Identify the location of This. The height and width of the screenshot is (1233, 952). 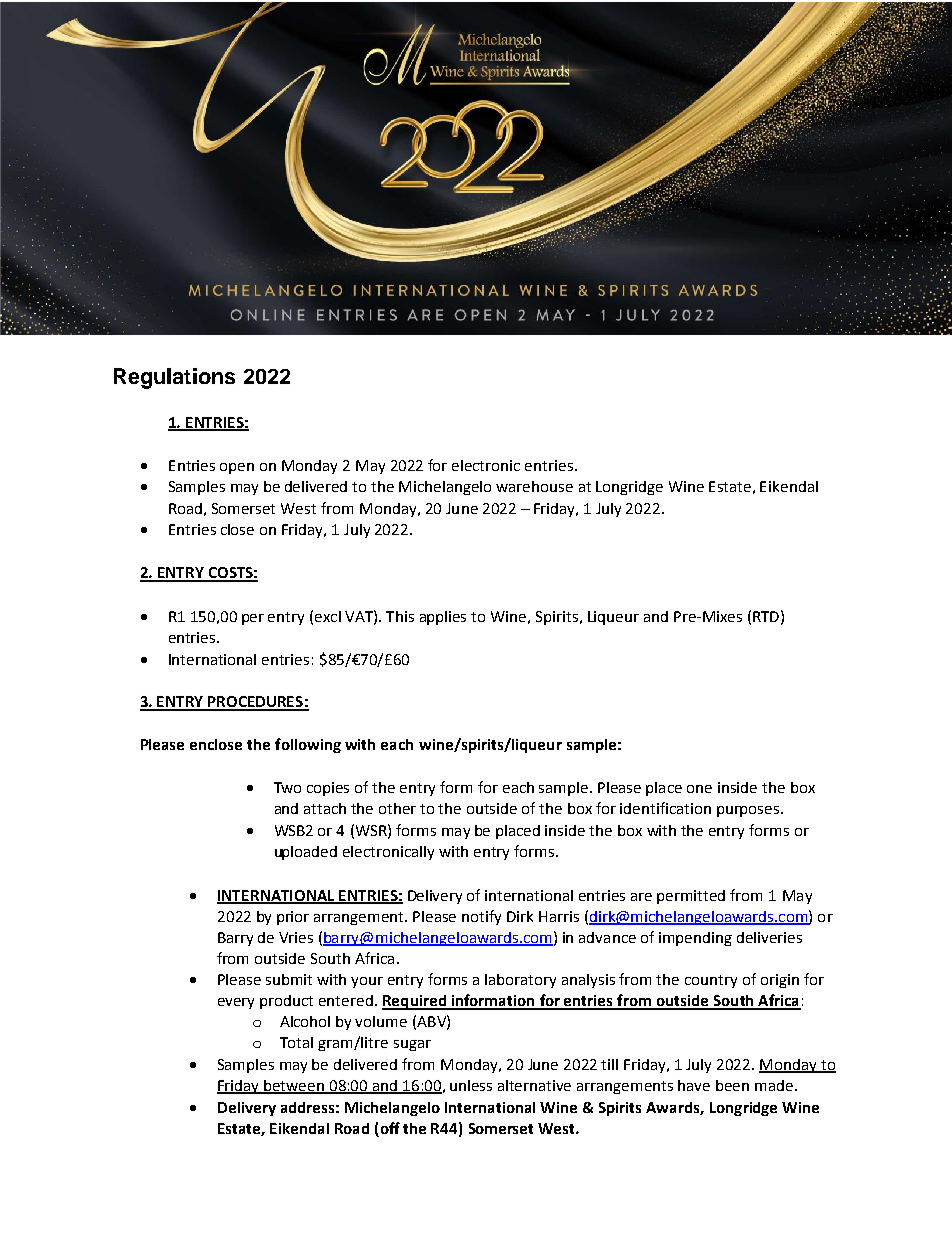
(400, 616).
